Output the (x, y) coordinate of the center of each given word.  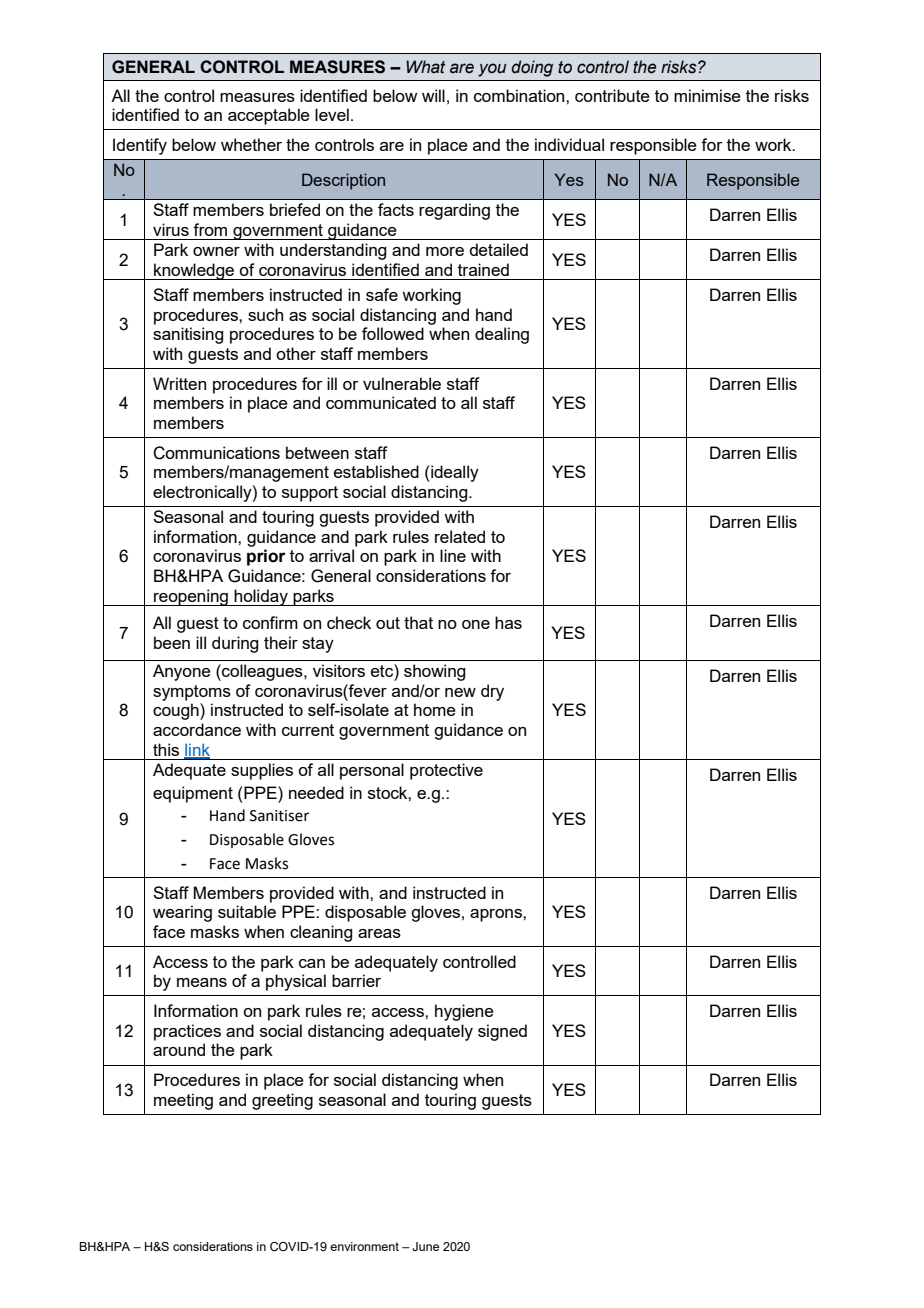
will (433, 95)
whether (251, 144)
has (508, 622)
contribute (612, 95)
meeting (183, 1101)
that (418, 622)
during (235, 644)
